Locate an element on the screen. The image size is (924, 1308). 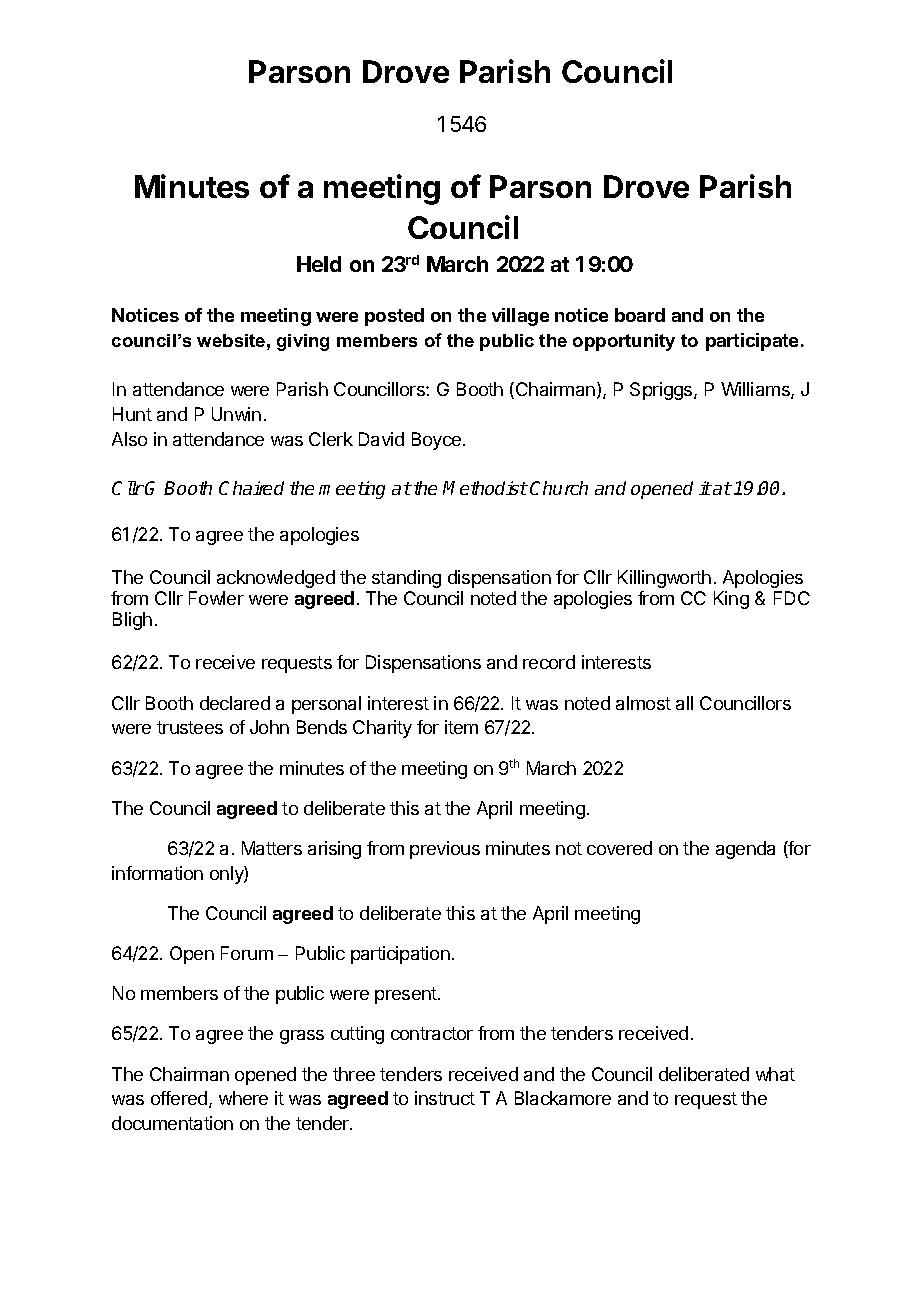
agenda is located at coordinates (745, 850).
